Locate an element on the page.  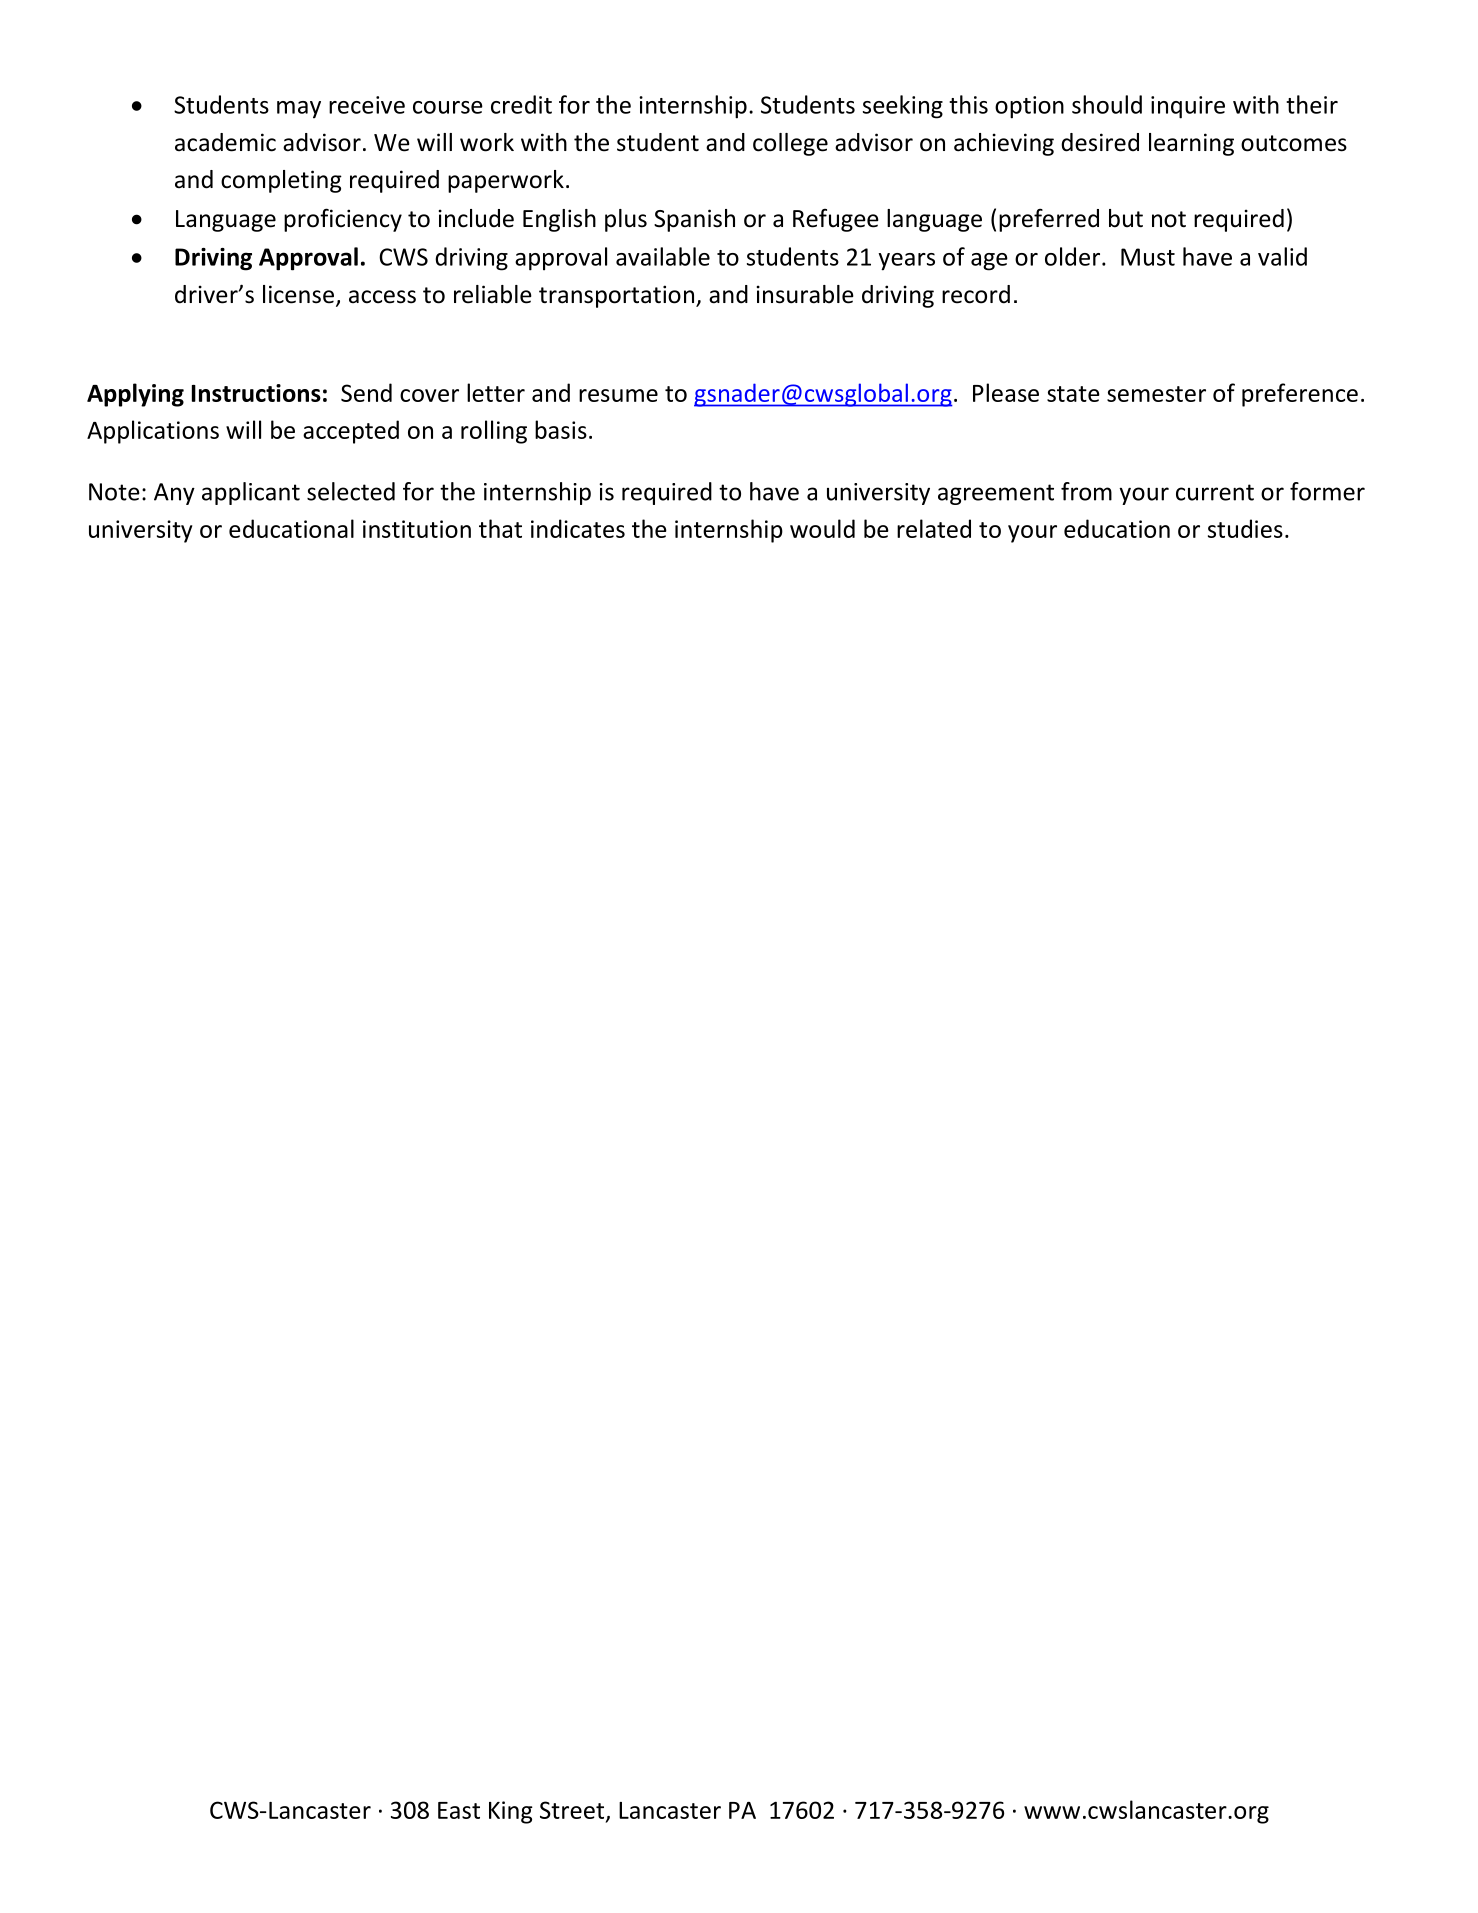
current is located at coordinates (1215, 492).
